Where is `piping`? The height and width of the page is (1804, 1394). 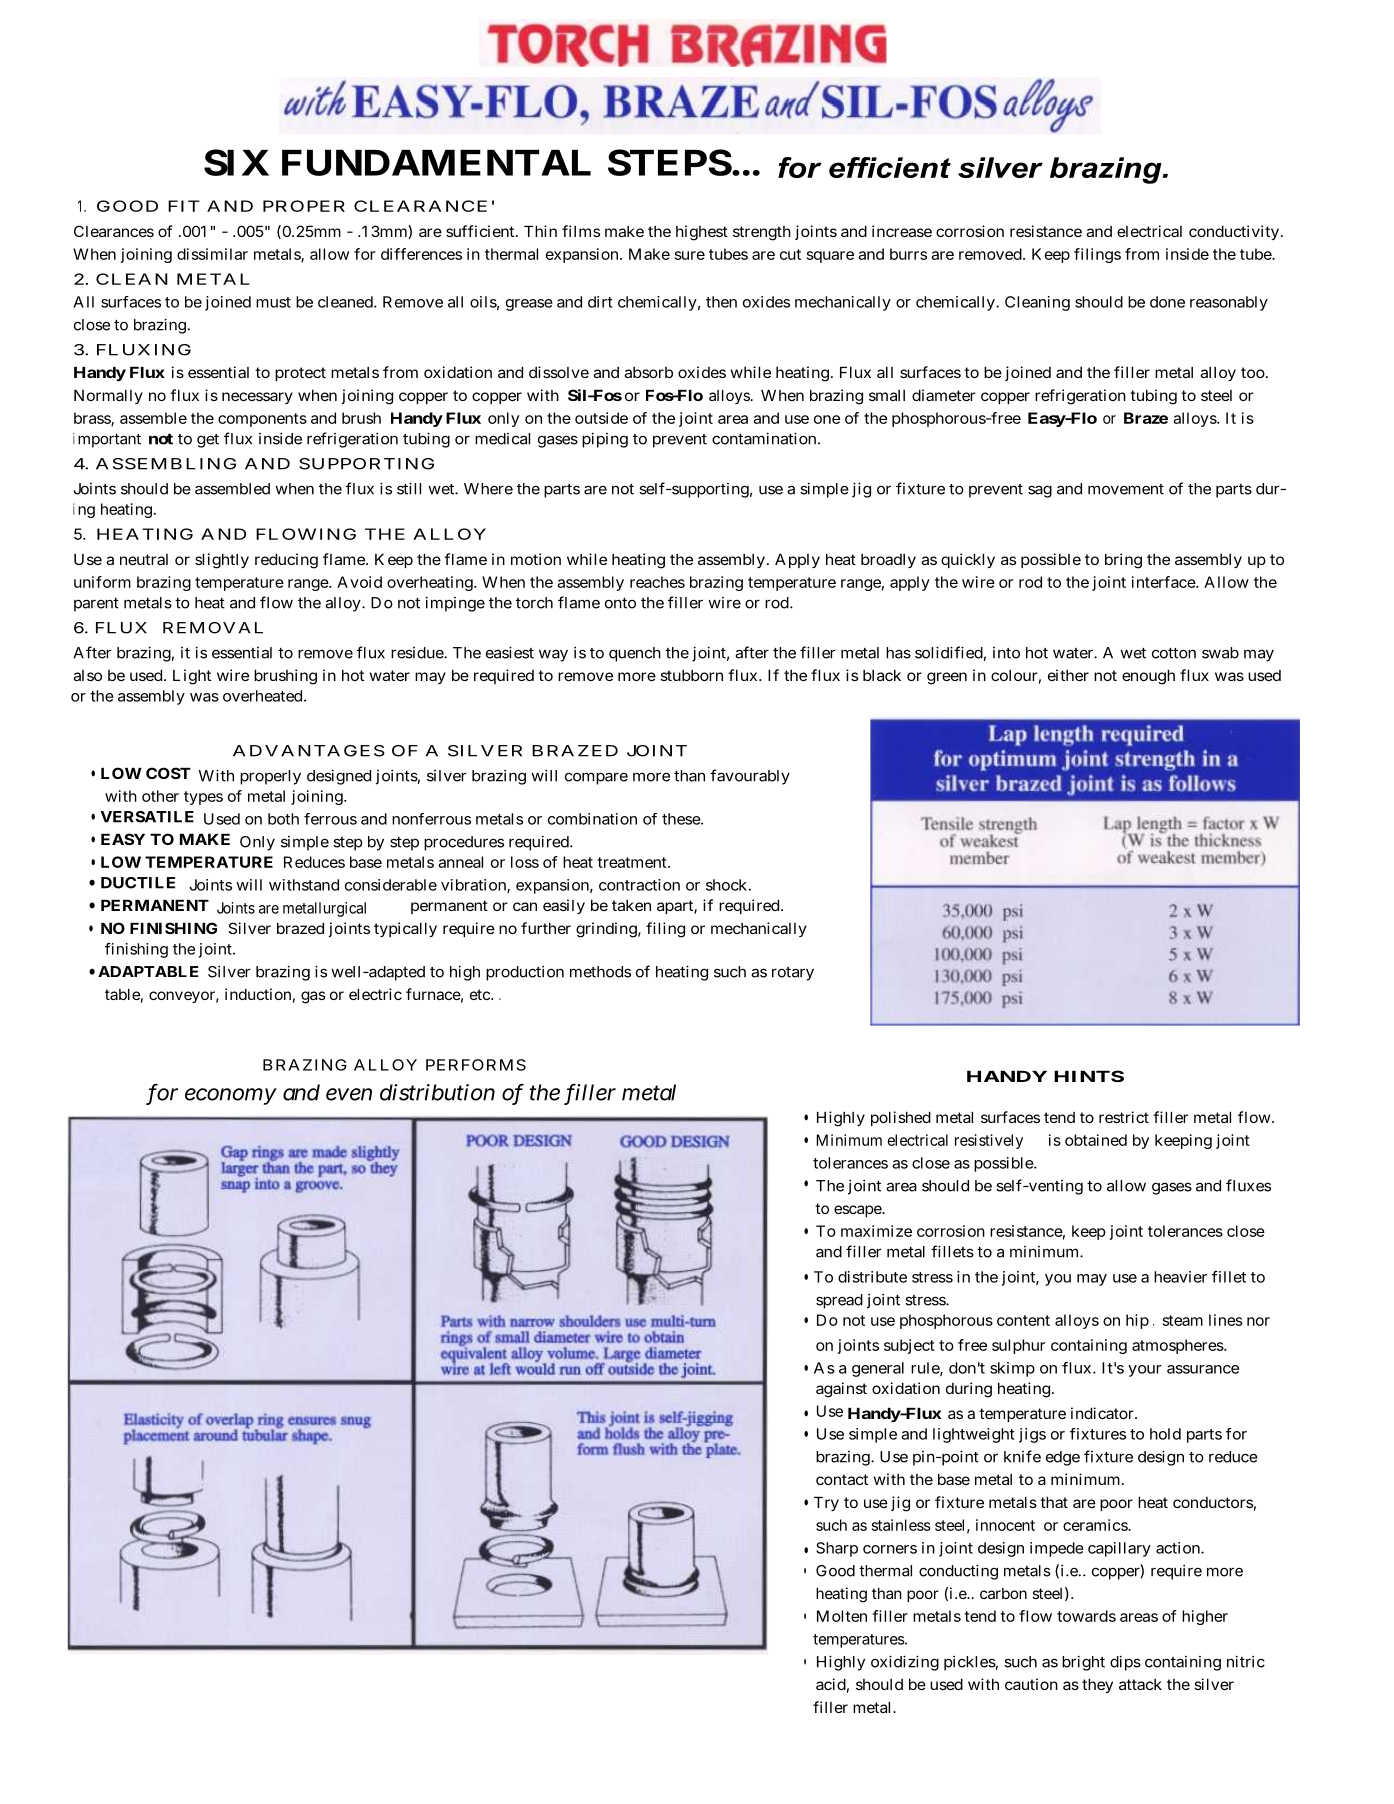 piping is located at coordinates (605, 440).
